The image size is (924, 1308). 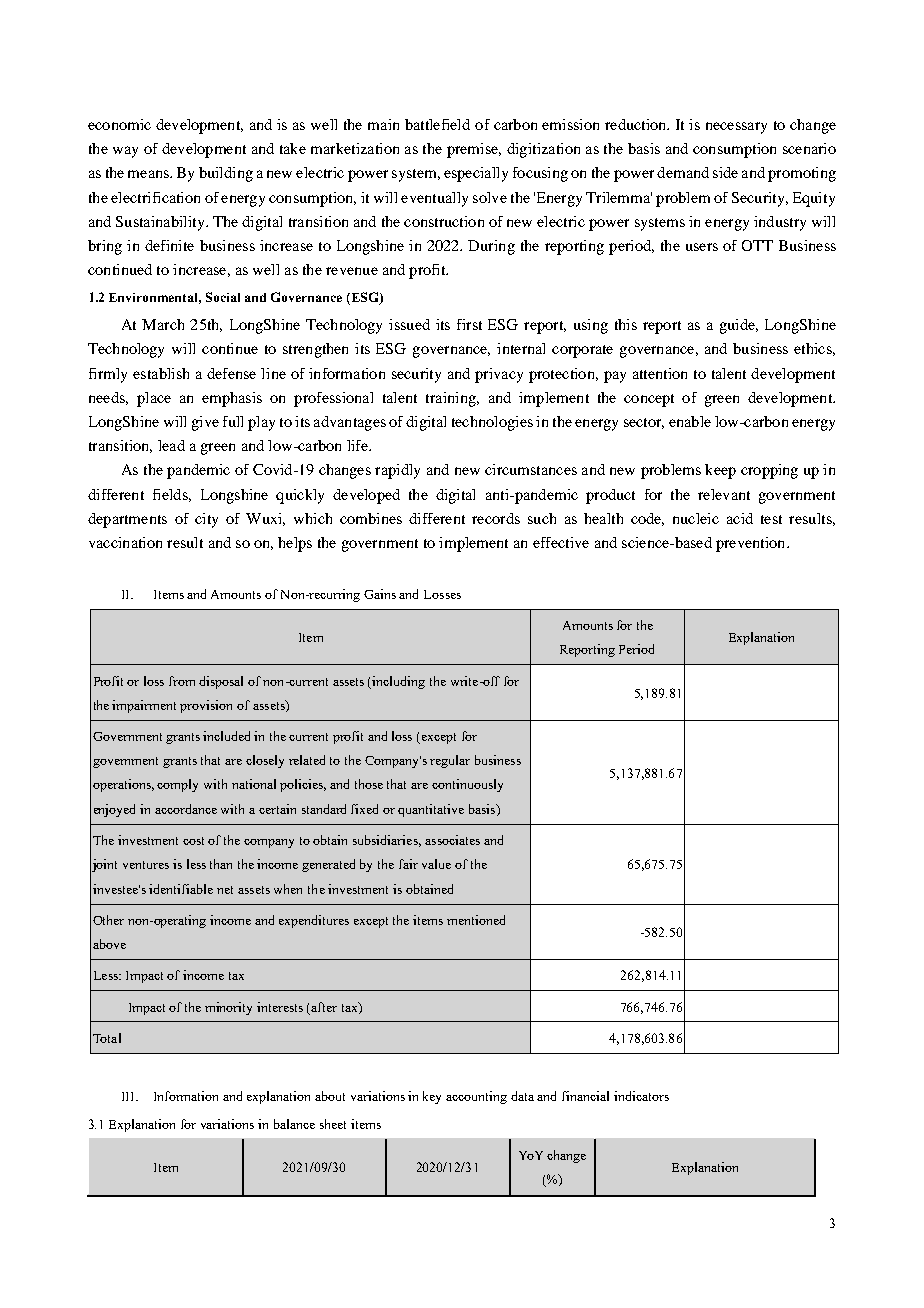 What do you see at coordinates (193, 841) in the screenshot?
I see `cost` at bounding box center [193, 841].
